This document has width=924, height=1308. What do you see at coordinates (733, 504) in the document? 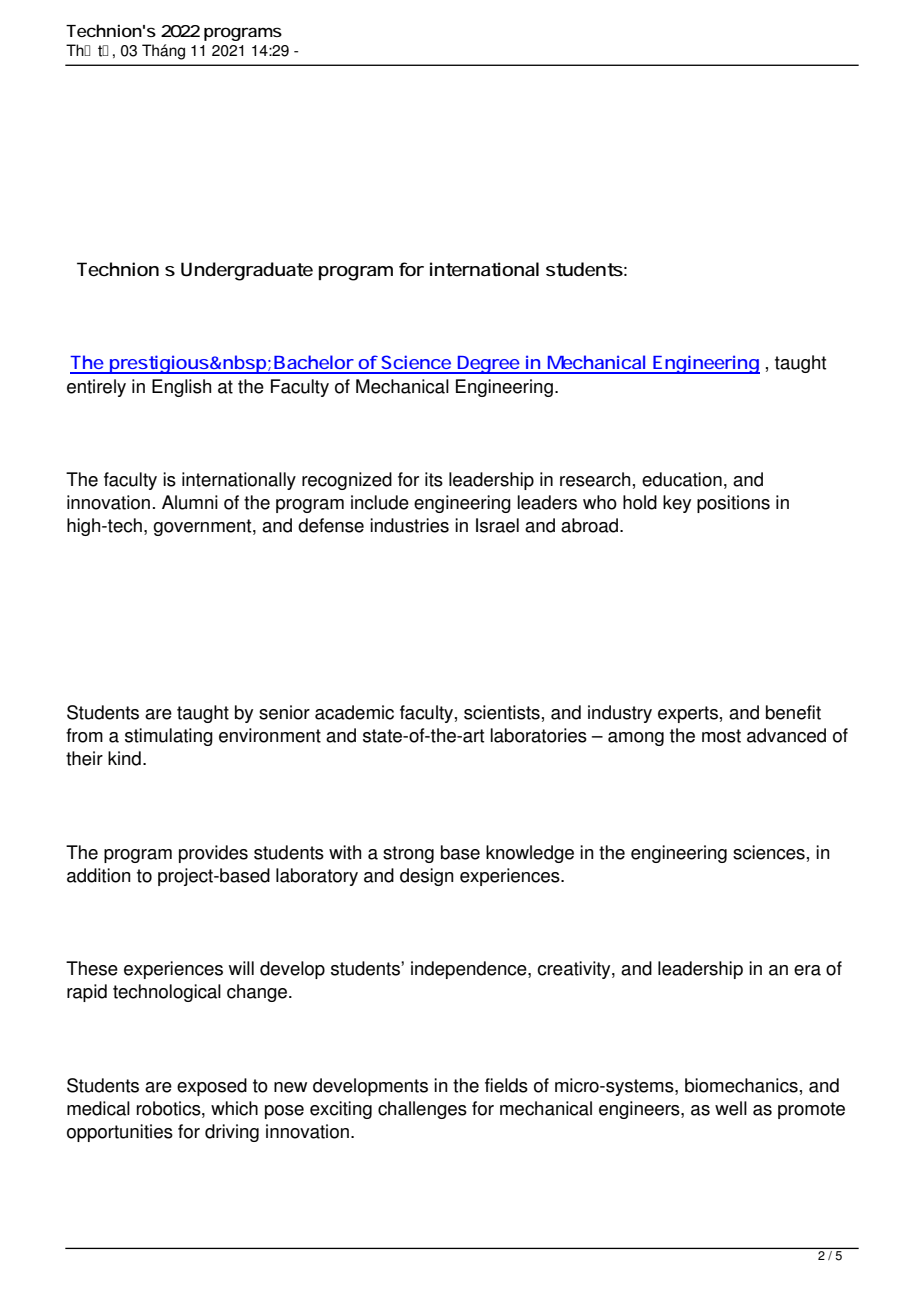
I see `positions` at bounding box center [733, 504].
